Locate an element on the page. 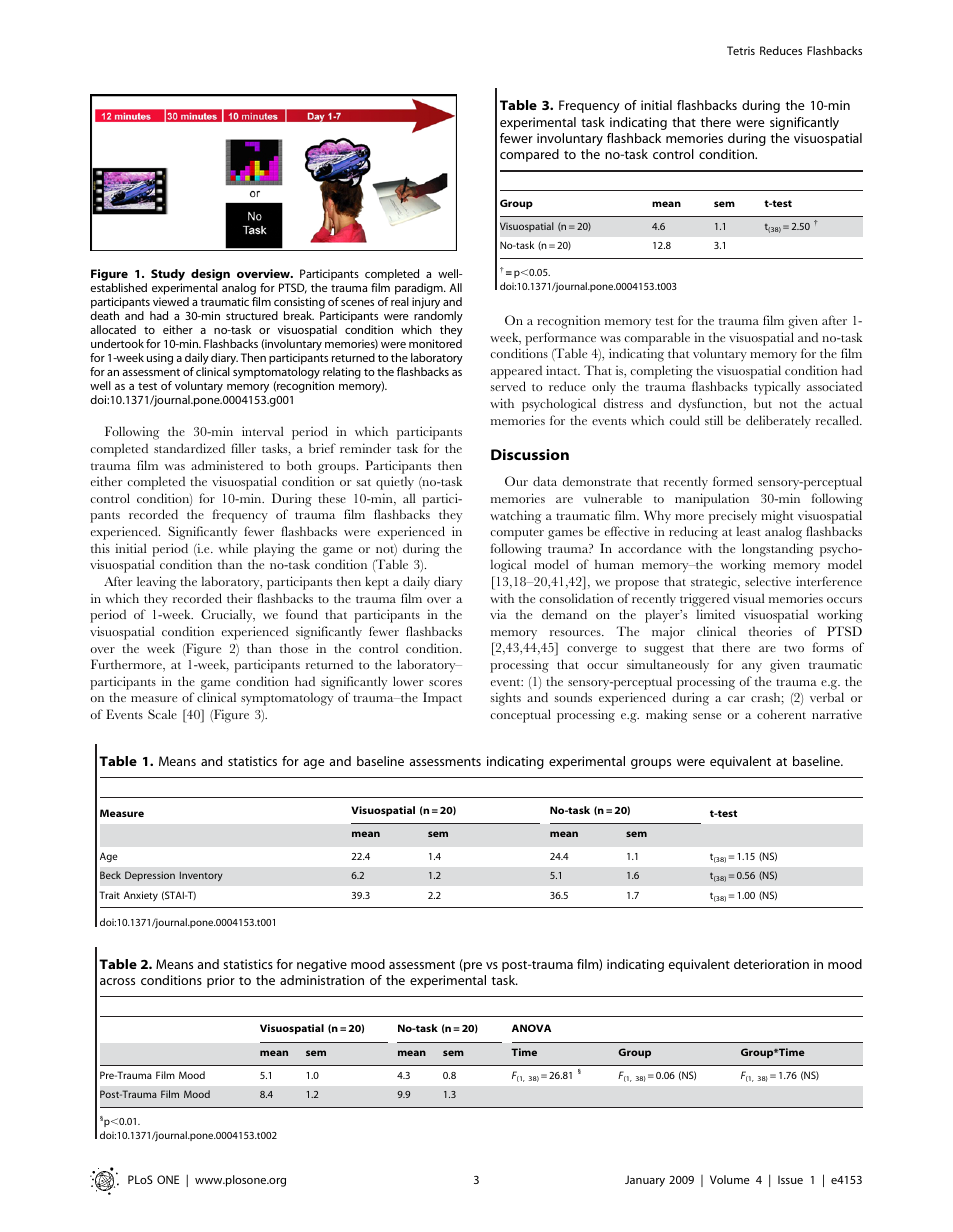 This image has width=953, height=1232. design is located at coordinates (210, 276).
